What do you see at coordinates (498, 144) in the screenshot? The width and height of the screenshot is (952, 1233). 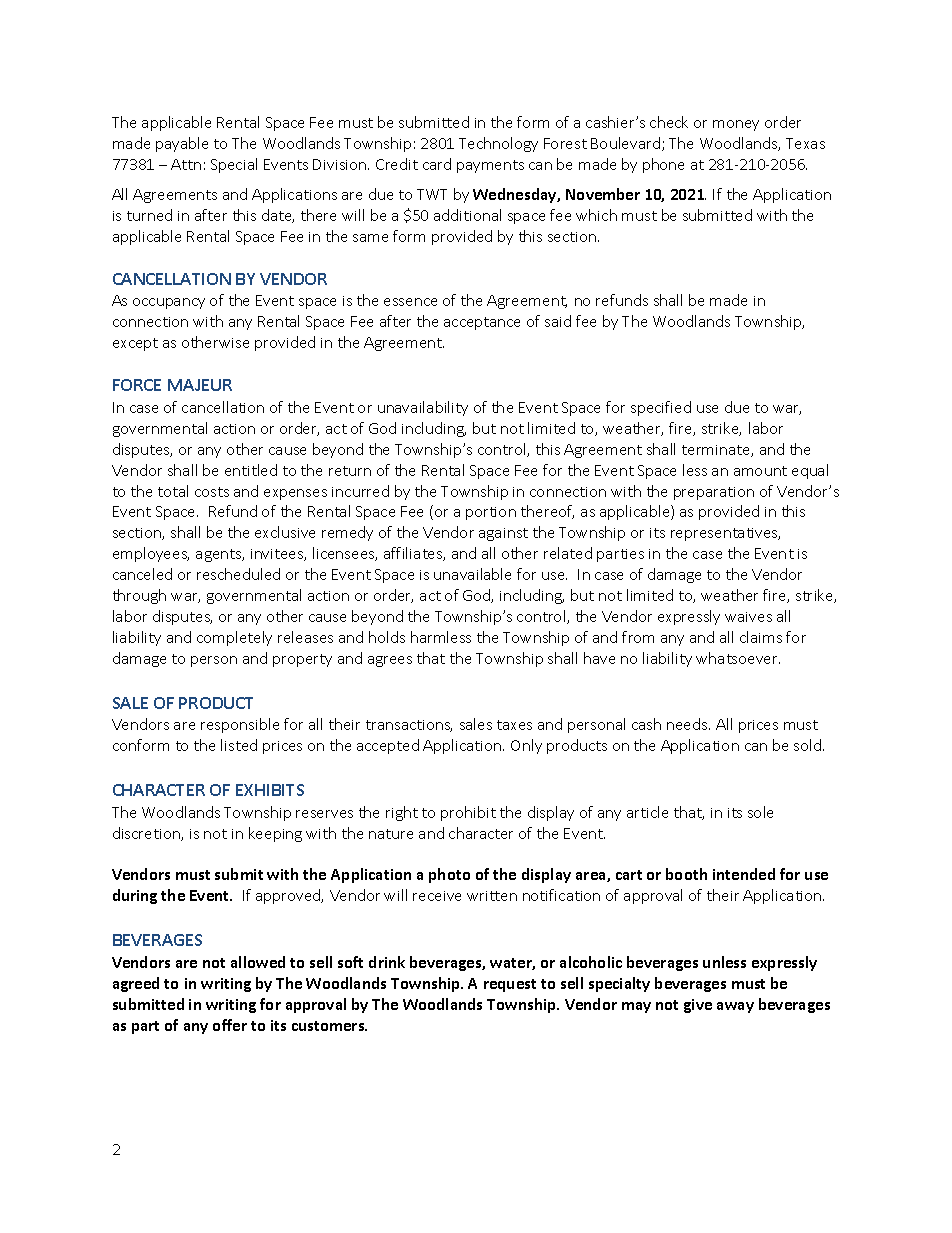 I see `Technology` at bounding box center [498, 144].
